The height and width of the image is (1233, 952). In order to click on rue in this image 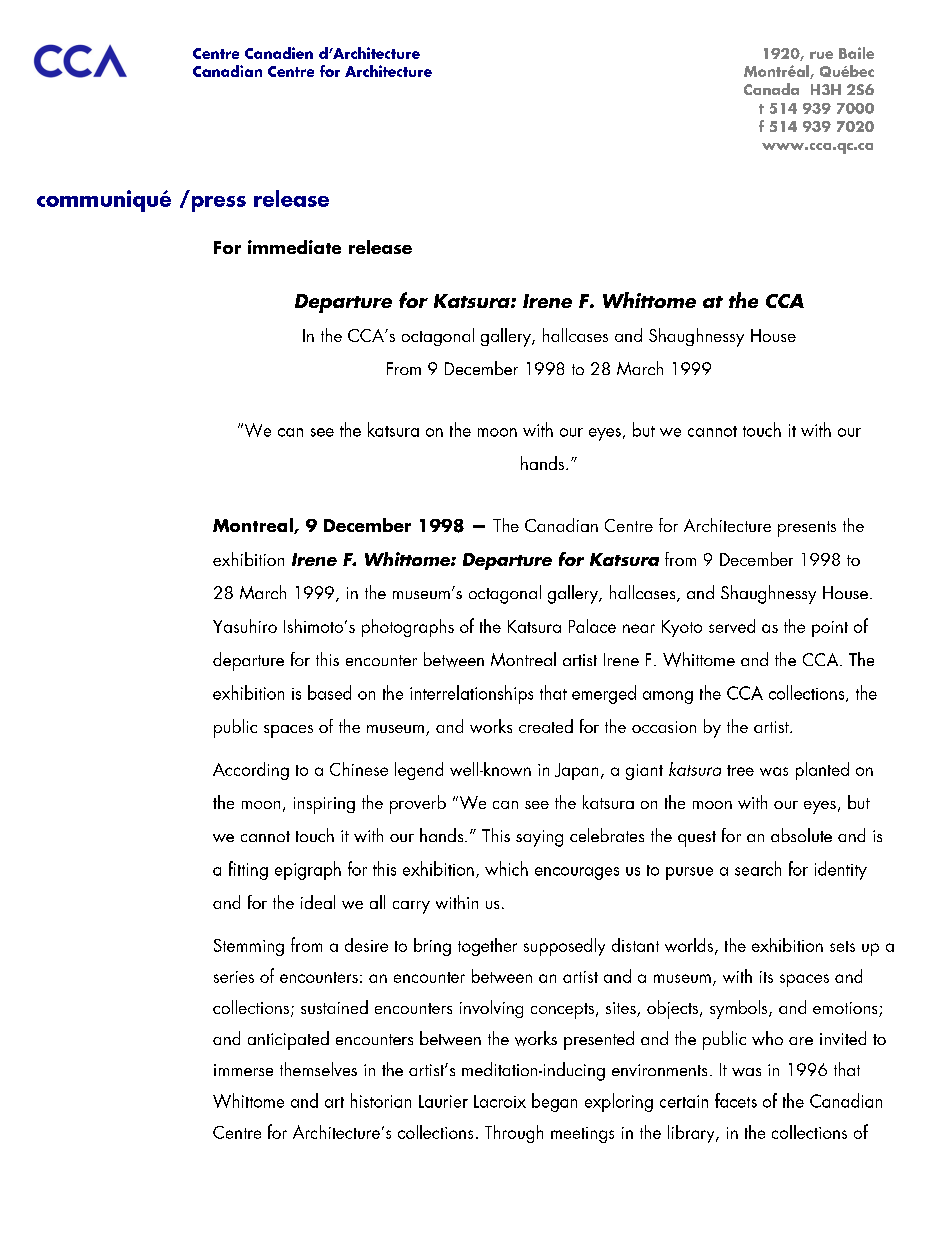, I will do `click(821, 55)`.
